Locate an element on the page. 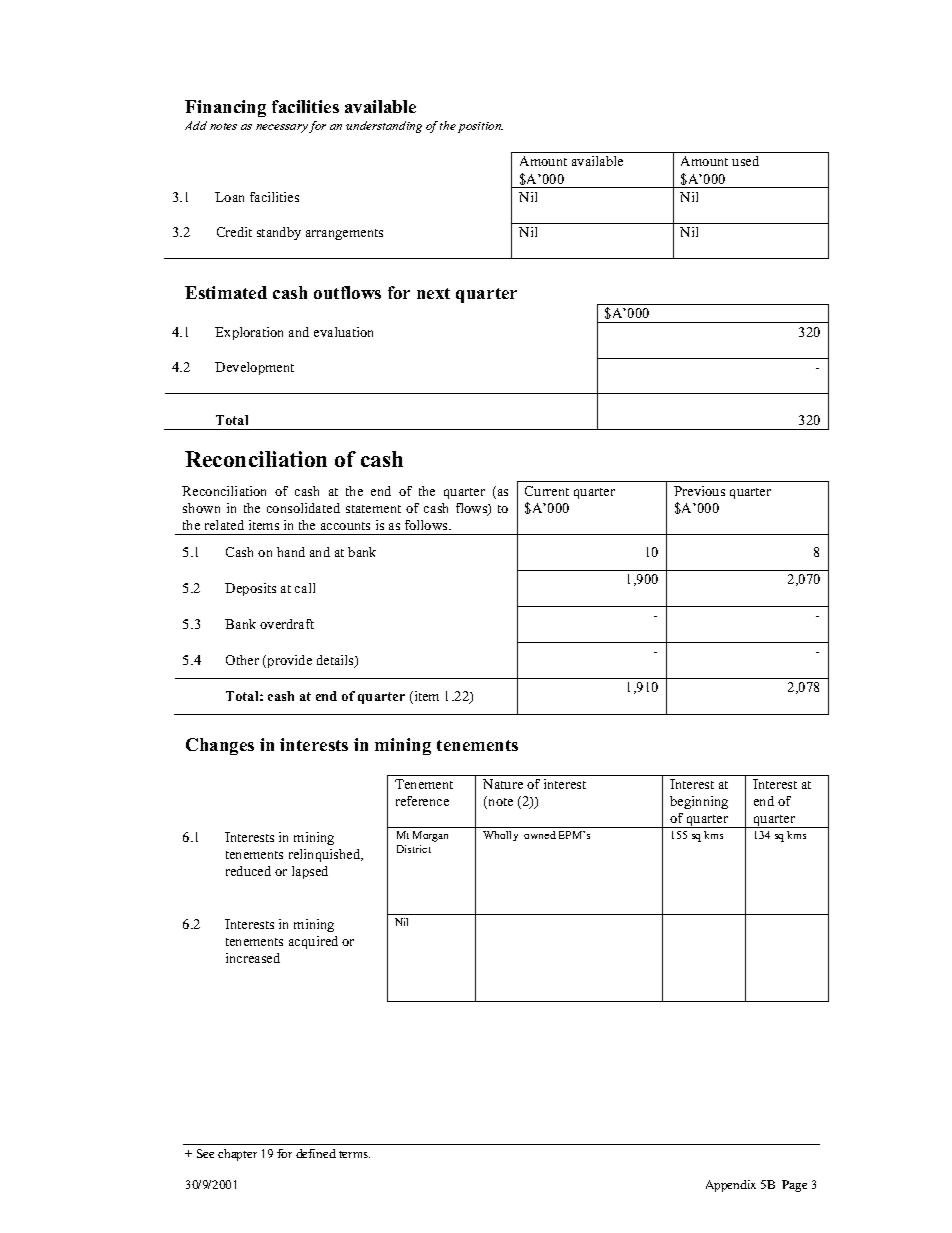  terms is located at coordinates (354, 1154).
